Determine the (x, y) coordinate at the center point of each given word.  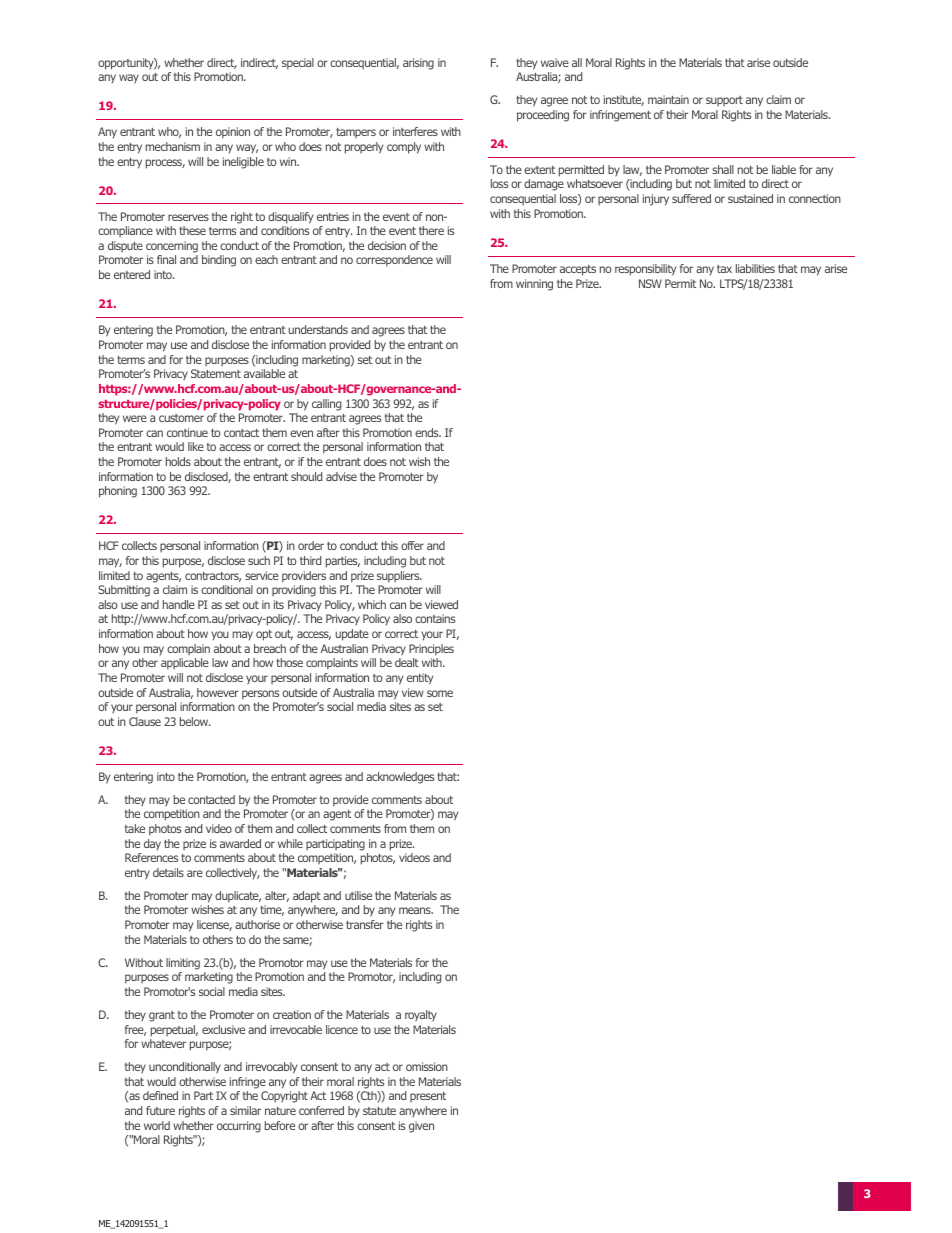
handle (179, 604)
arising (418, 64)
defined (160, 1095)
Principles (431, 650)
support (724, 101)
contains (435, 618)
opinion (233, 133)
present (428, 1097)
